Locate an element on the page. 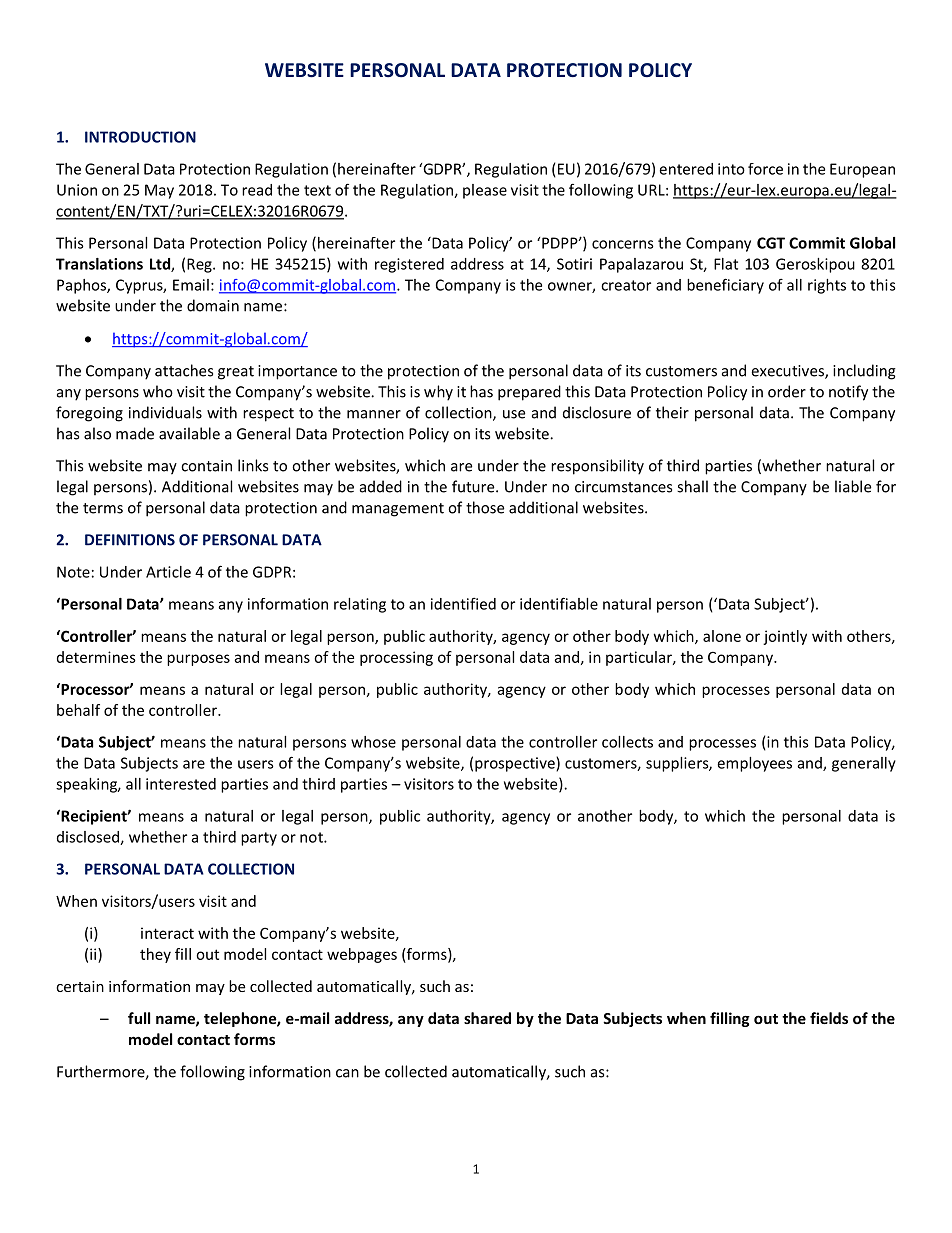 The width and height of the page is (952, 1233). please is located at coordinates (485, 191).
